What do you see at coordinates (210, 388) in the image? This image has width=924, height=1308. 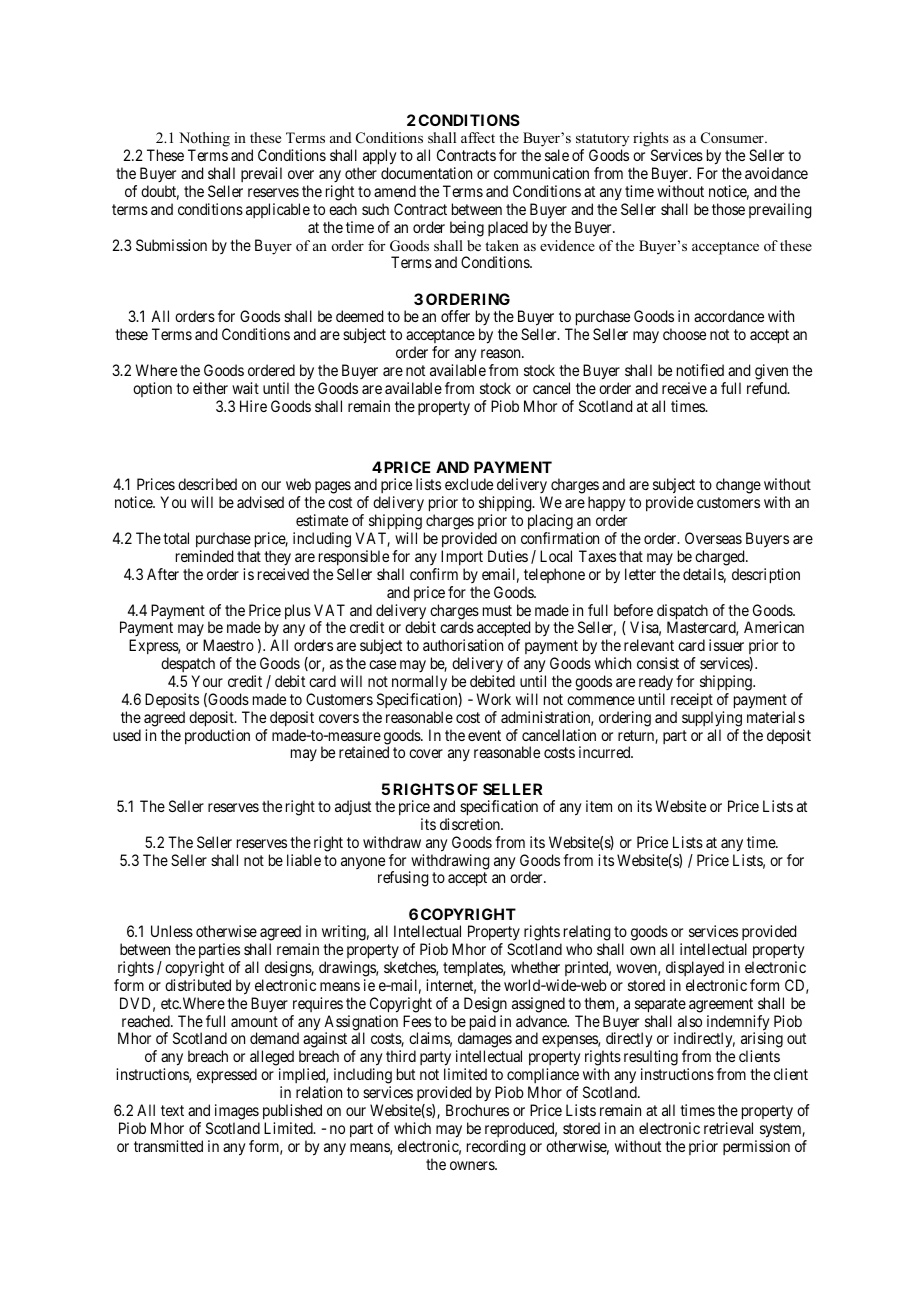 I see `either` at bounding box center [210, 388].
